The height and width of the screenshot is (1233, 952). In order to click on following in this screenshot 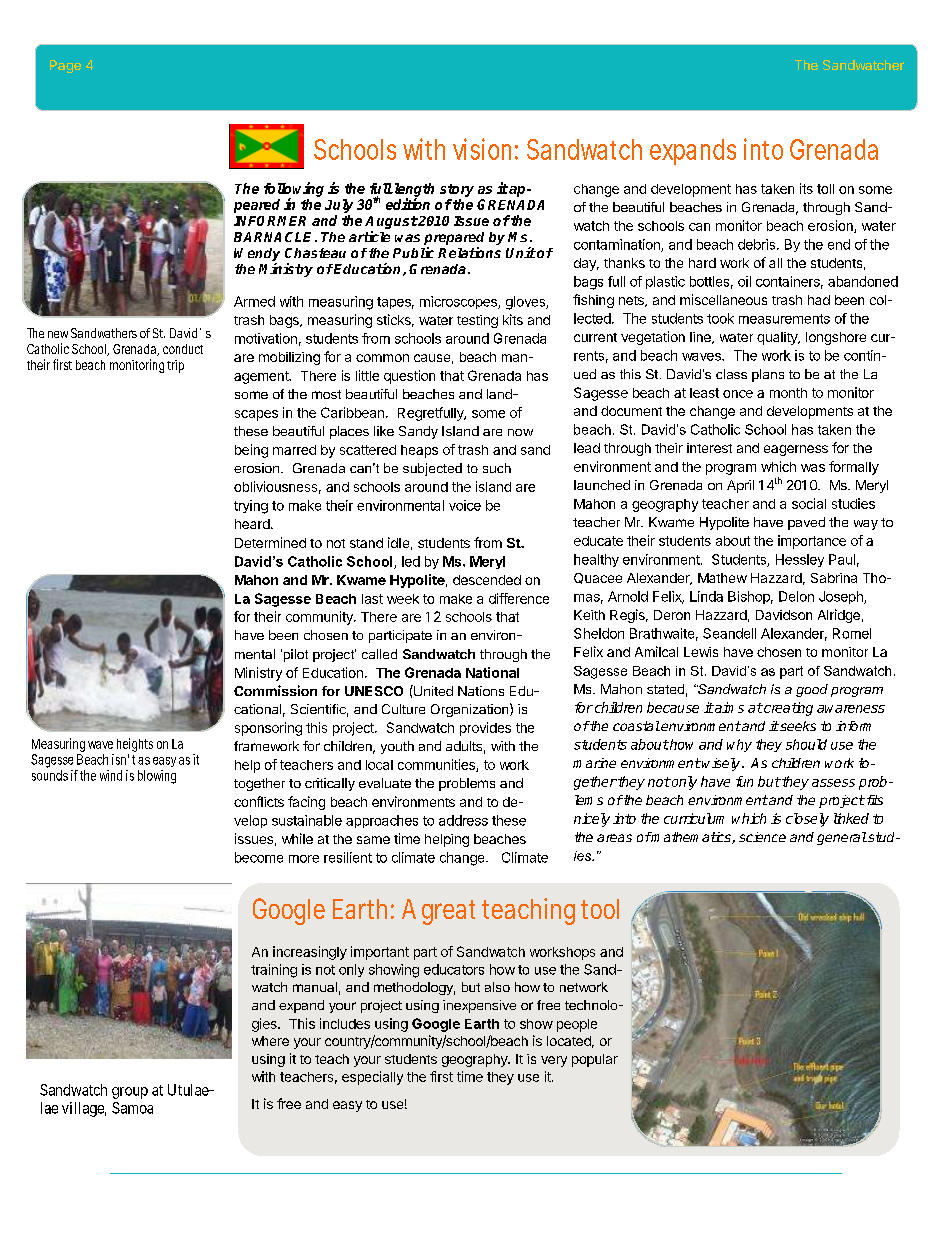, I will do `click(294, 190)`.
